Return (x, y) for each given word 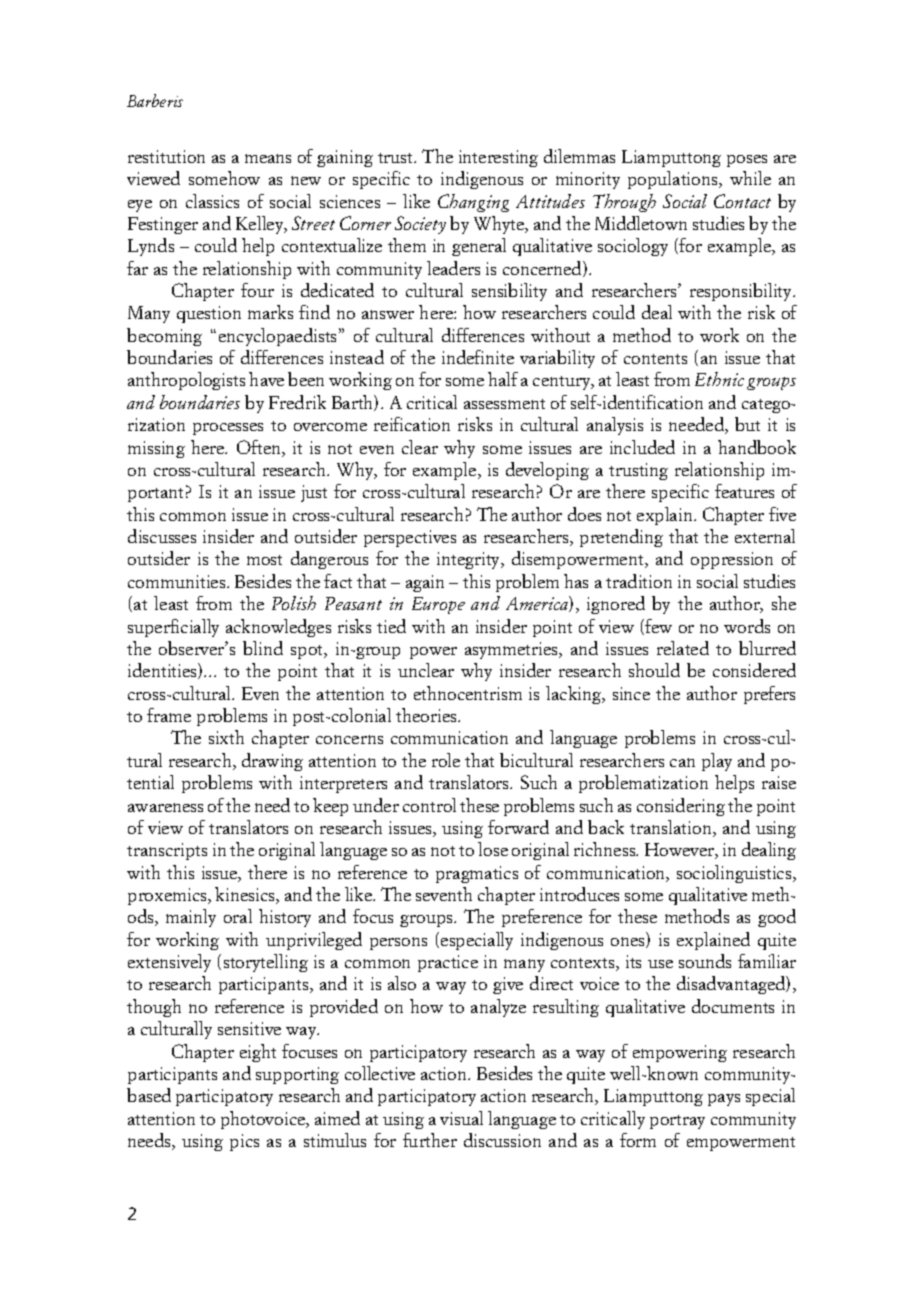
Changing (473, 203)
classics (212, 201)
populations (674, 180)
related (683, 648)
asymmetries (512, 650)
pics (244, 1142)
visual (461, 1118)
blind (263, 648)
